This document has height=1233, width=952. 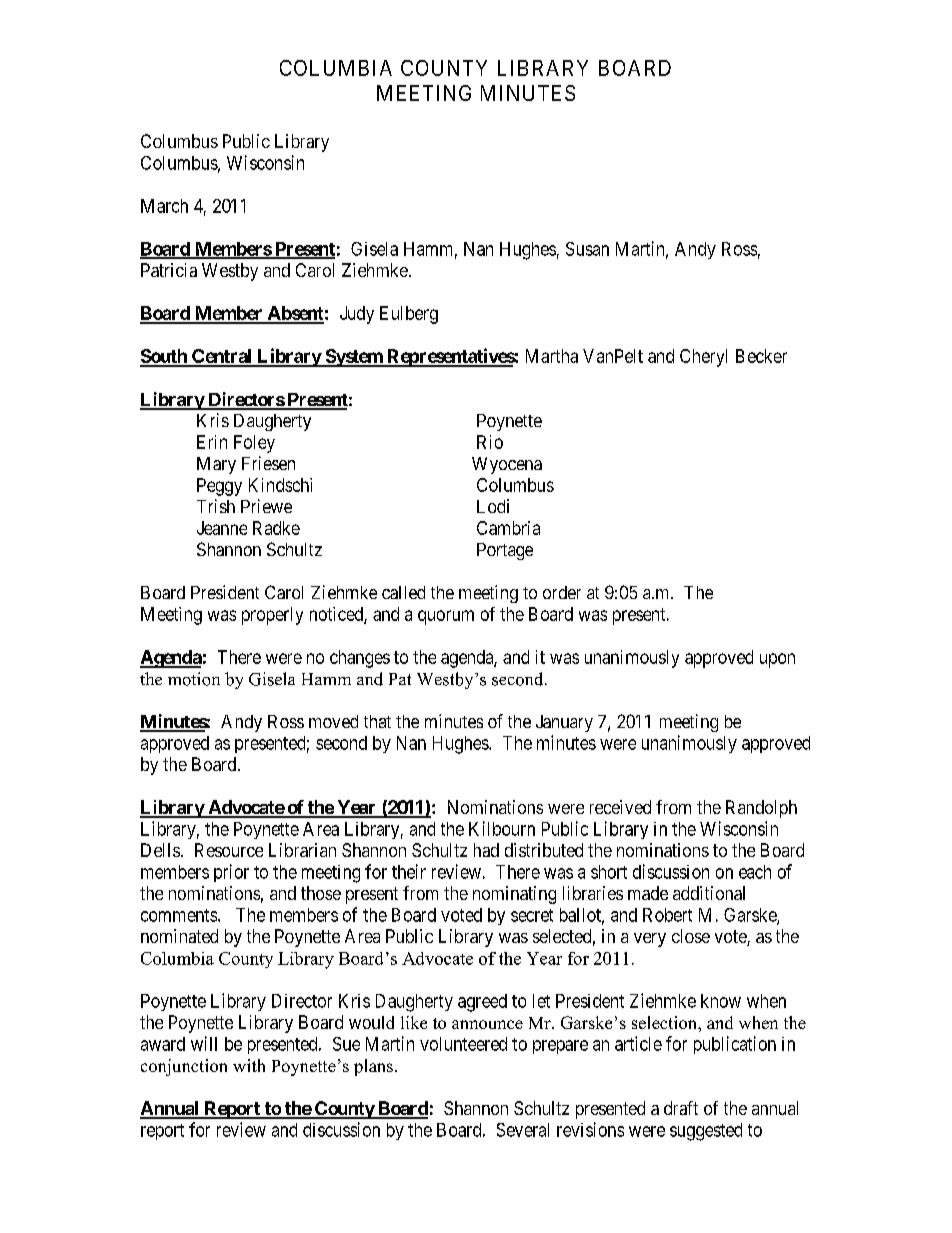 I want to click on with, so click(x=249, y=1065).
